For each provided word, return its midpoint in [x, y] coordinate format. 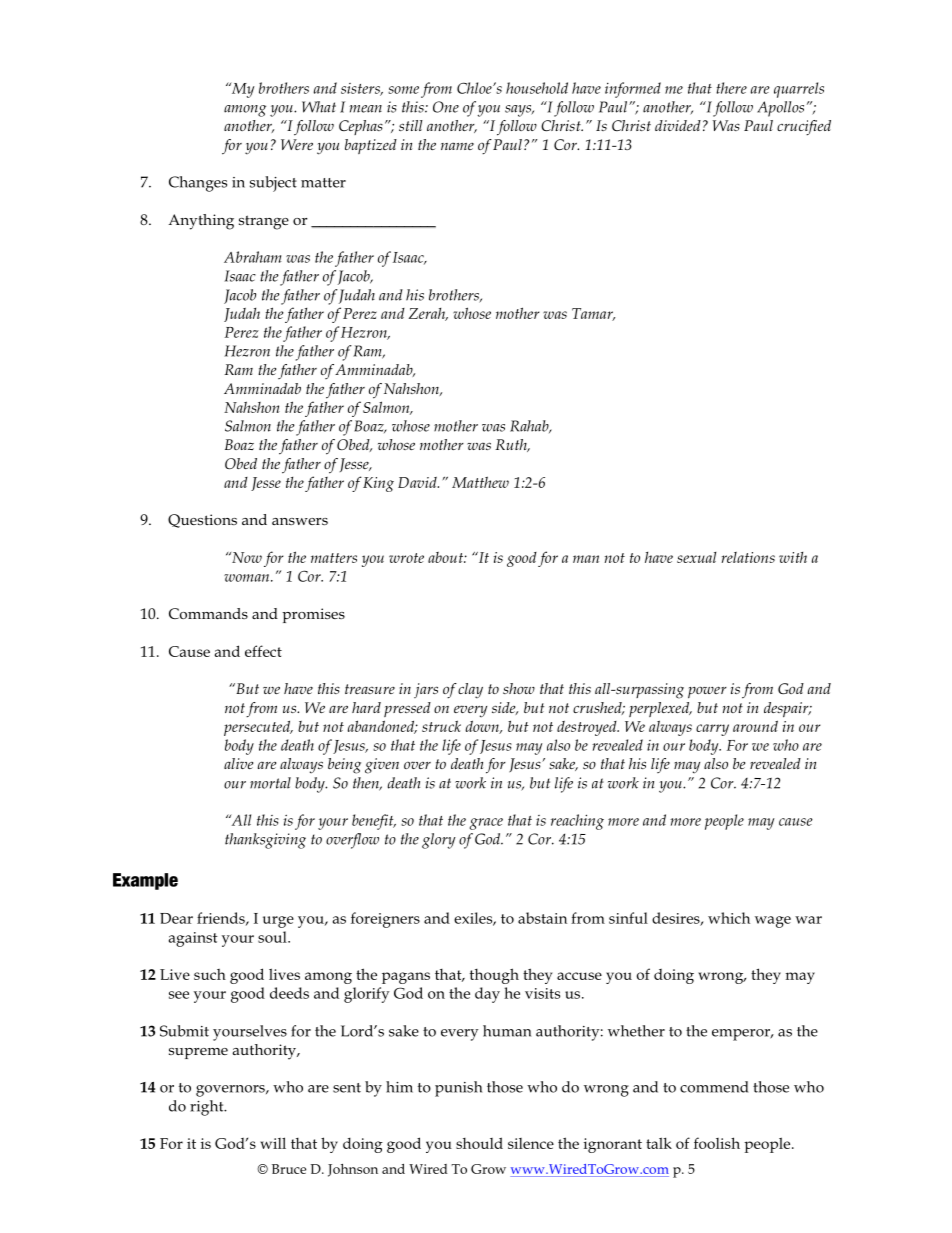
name [457, 146]
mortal [270, 783]
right [208, 1108]
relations [748, 557]
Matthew [480, 482]
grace [486, 824]
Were [297, 144]
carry [712, 730]
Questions [202, 521]
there [731, 88]
